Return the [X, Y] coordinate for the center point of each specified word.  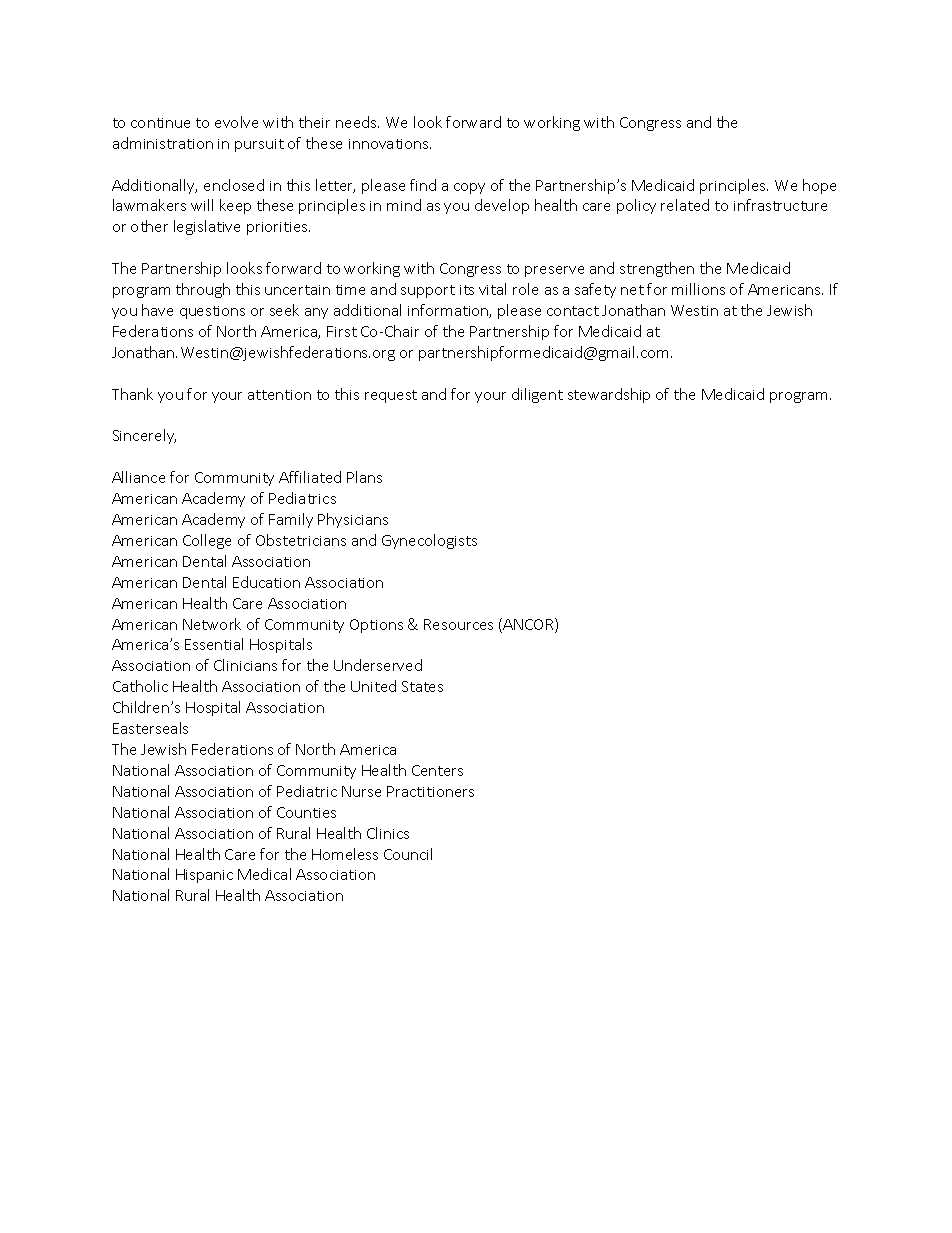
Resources [458, 624]
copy [469, 188]
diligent [537, 395]
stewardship [609, 395]
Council [408, 854]
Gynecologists [429, 541]
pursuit [259, 145]
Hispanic [204, 876]
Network [212, 624]
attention [279, 395]
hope [819, 186]
